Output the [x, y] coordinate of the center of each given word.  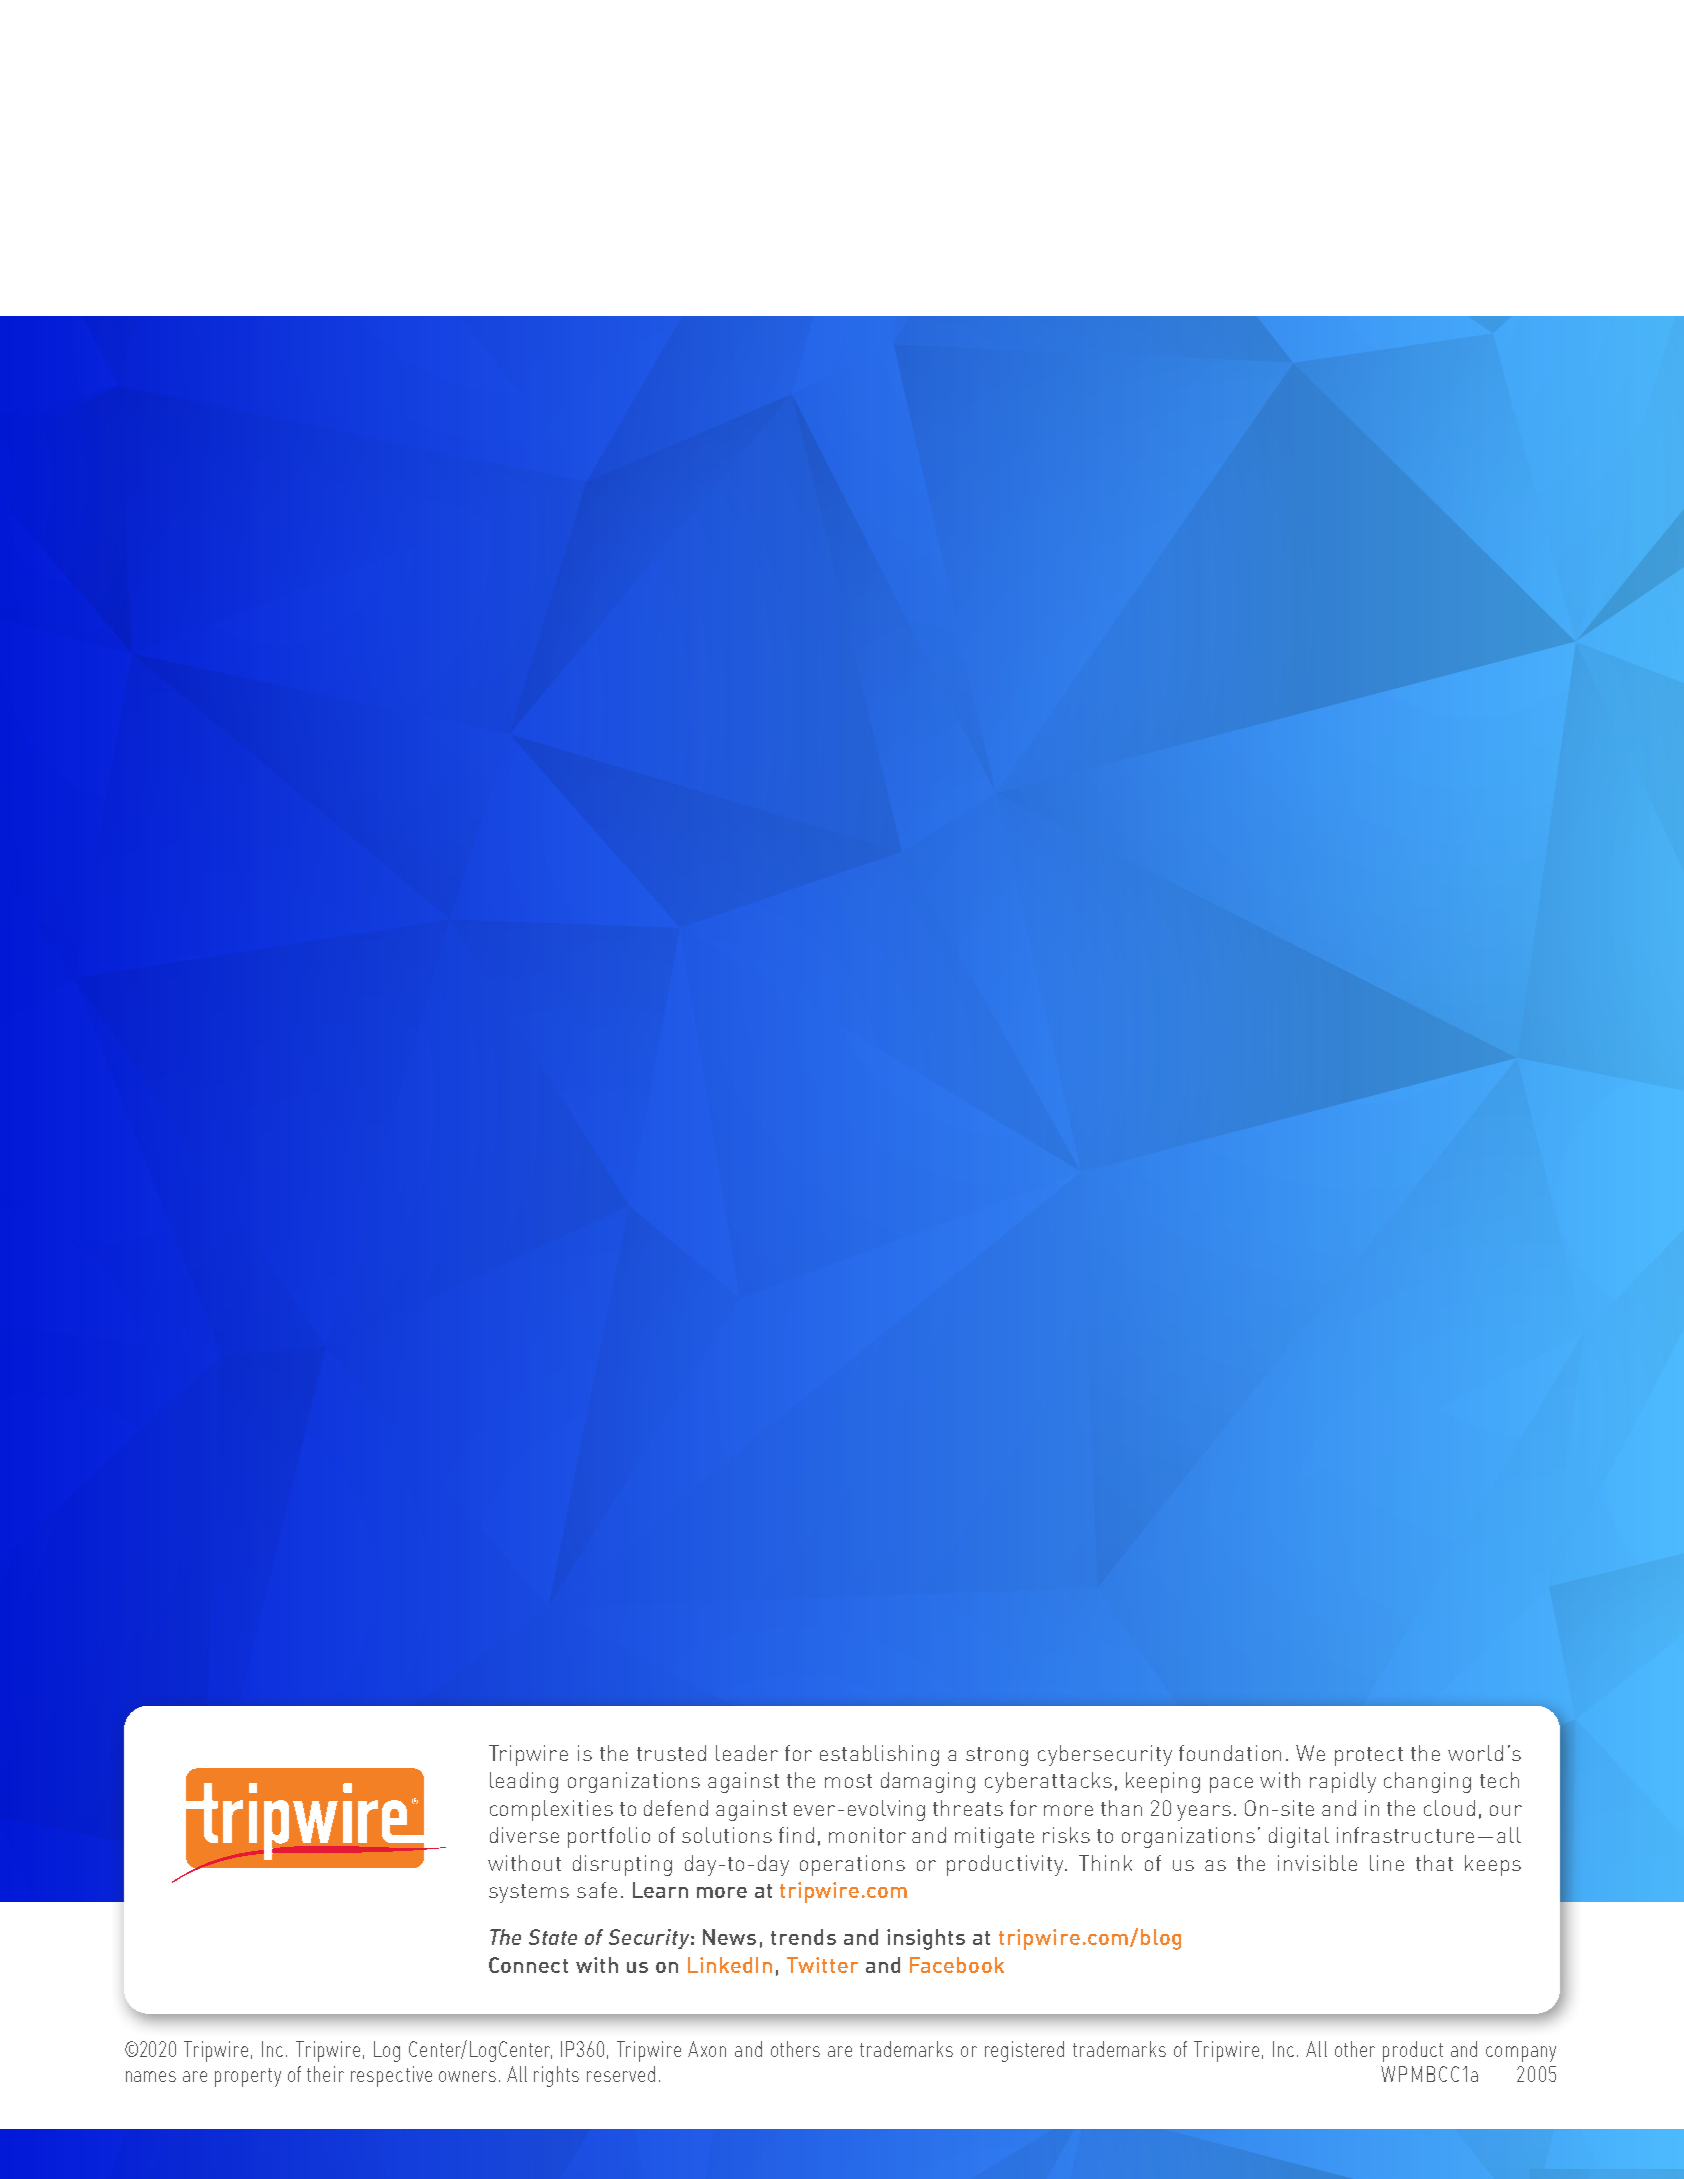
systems [529, 1893]
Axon [707, 2049]
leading [524, 1782]
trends [803, 1937]
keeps [1493, 1865]
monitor [867, 1835]
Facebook [957, 1965]
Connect [528, 1965]
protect [1369, 1756]
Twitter [822, 1965]
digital [1299, 1837]
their [325, 2074]
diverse [524, 1835]
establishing [879, 1755]
